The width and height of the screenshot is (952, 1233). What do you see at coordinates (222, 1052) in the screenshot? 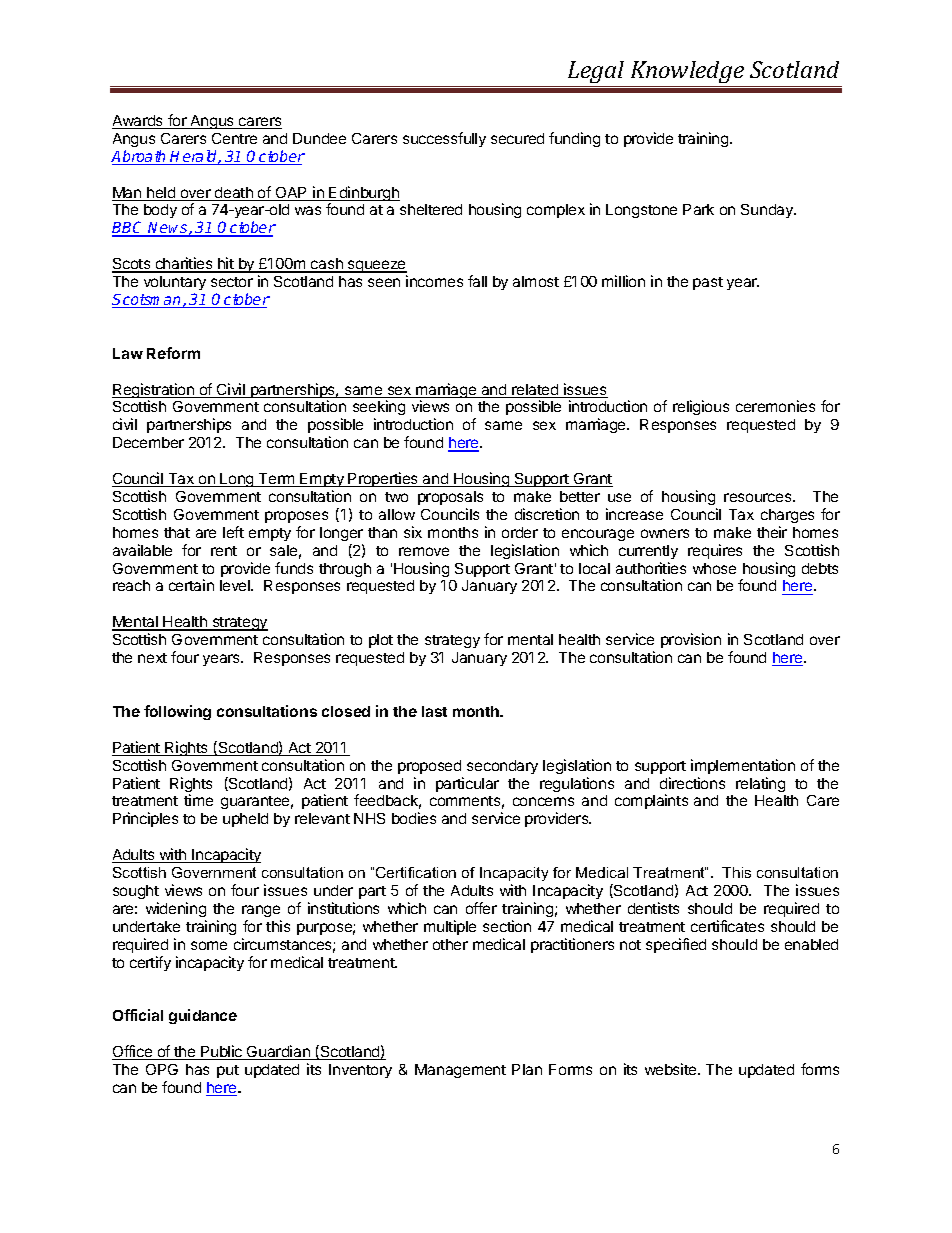
I see `Public` at bounding box center [222, 1052].
